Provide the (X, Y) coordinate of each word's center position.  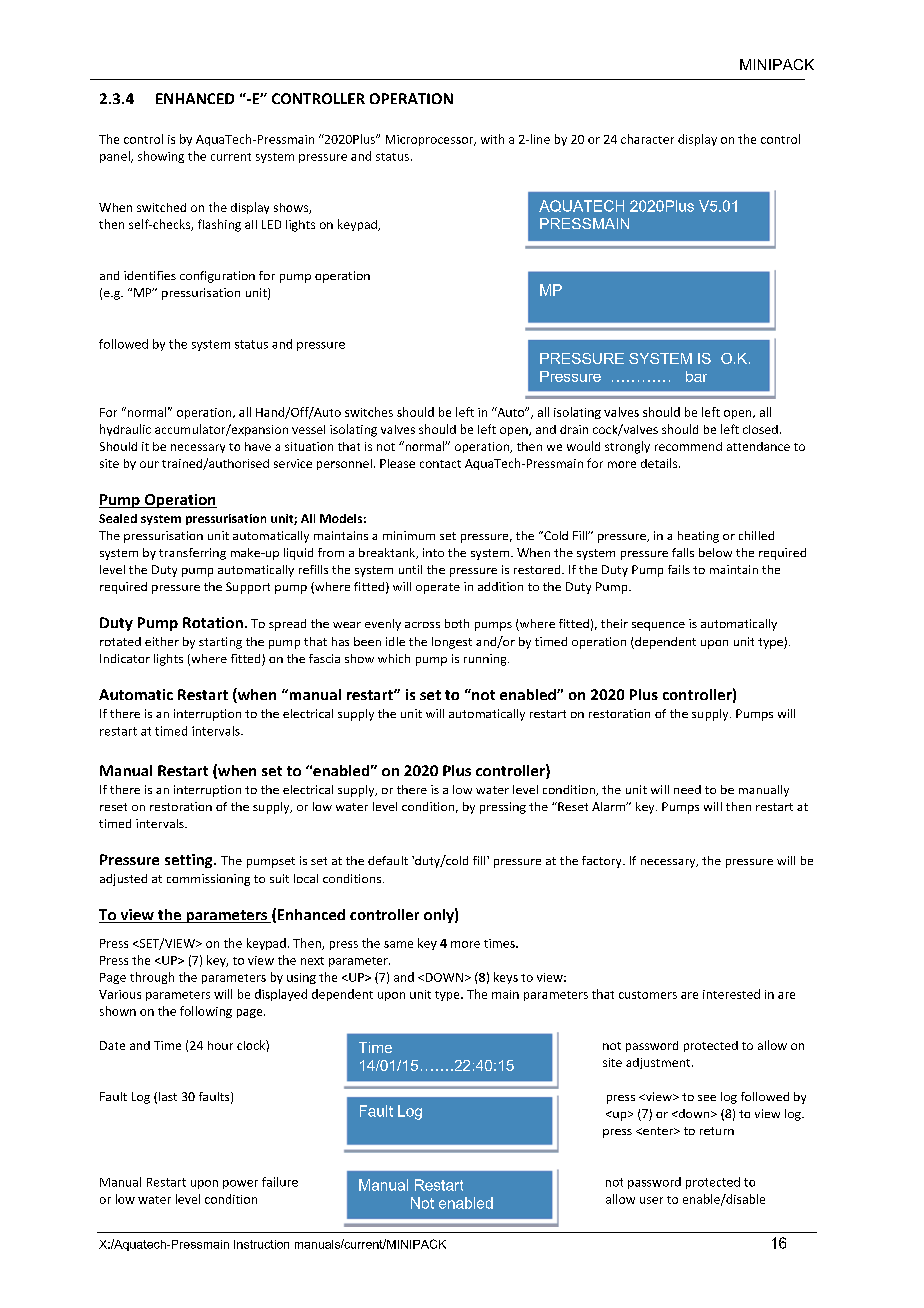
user (651, 1200)
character (647, 139)
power (240, 1184)
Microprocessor (431, 140)
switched (161, 207)
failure (280, 1182)
